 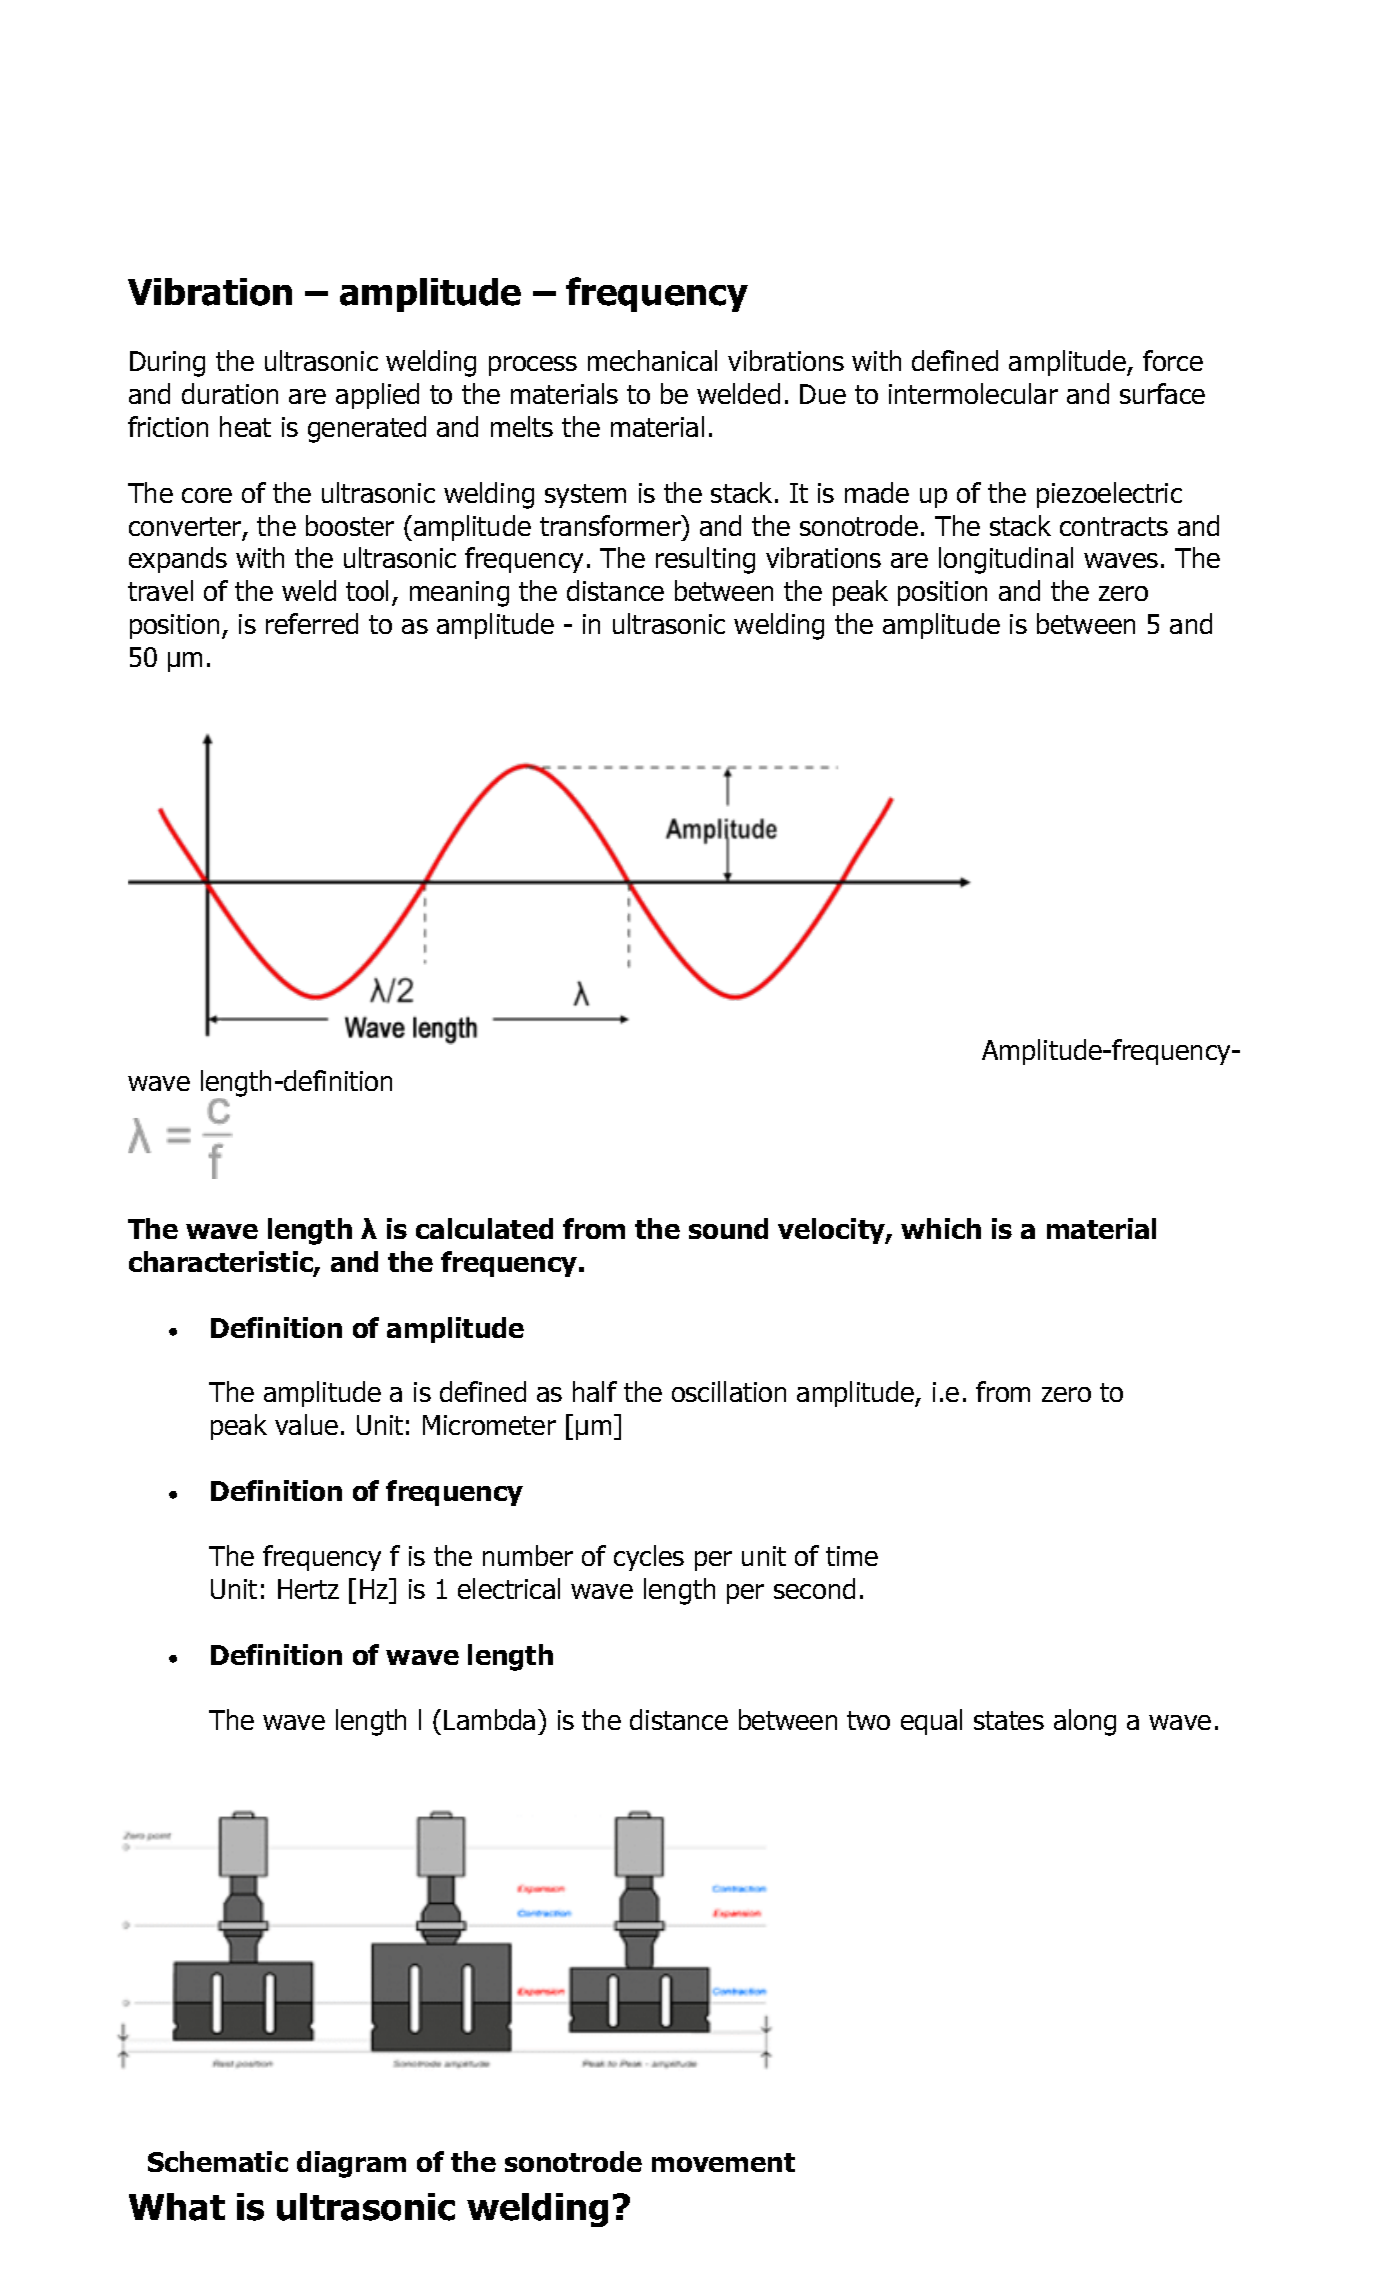 What do you see at coordinates (308, 1589) in the screenshot?
I see `Hertz` at bounding box center [308, 1589].
